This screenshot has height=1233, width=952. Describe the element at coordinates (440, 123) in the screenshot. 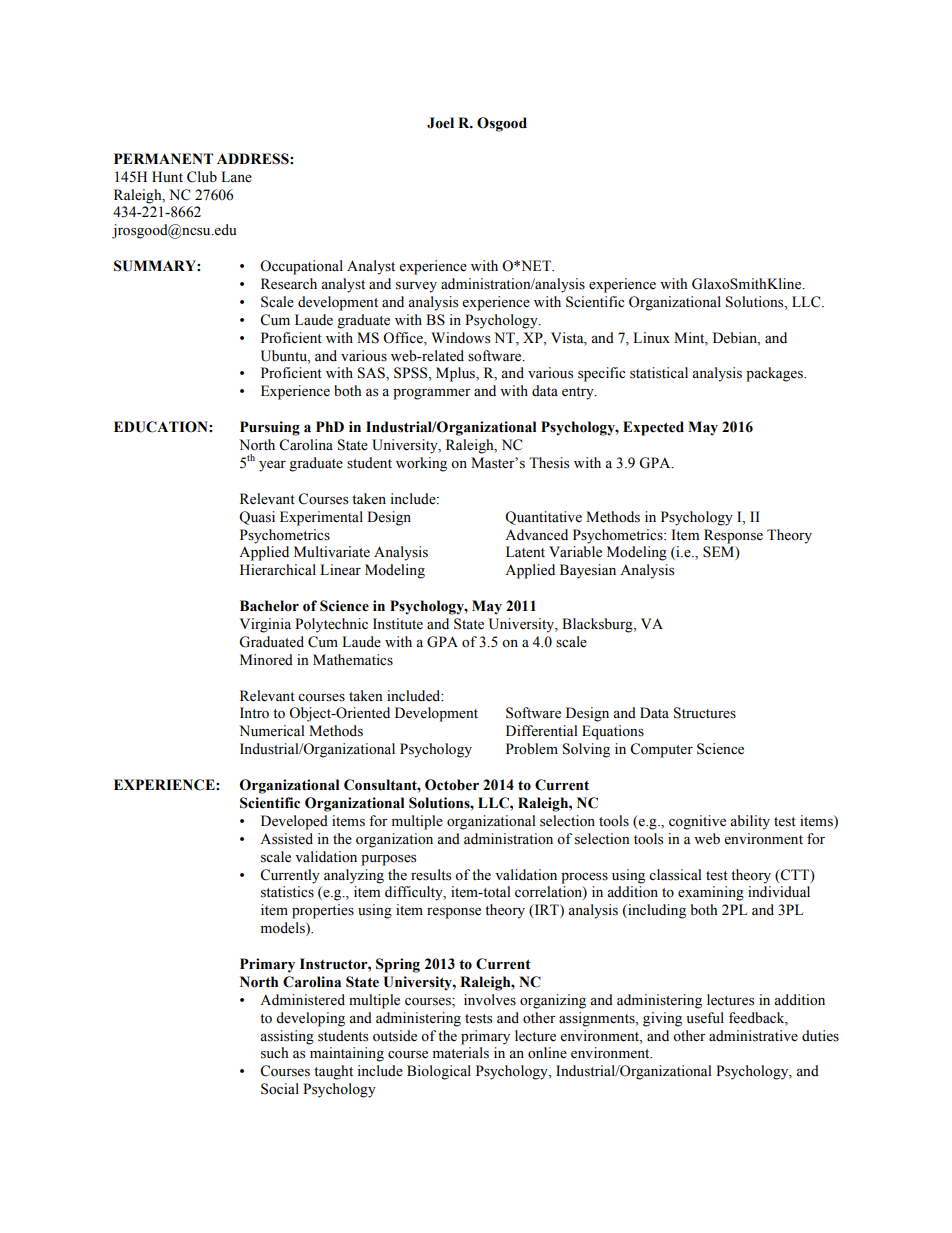

I see `Joel` at that location.
